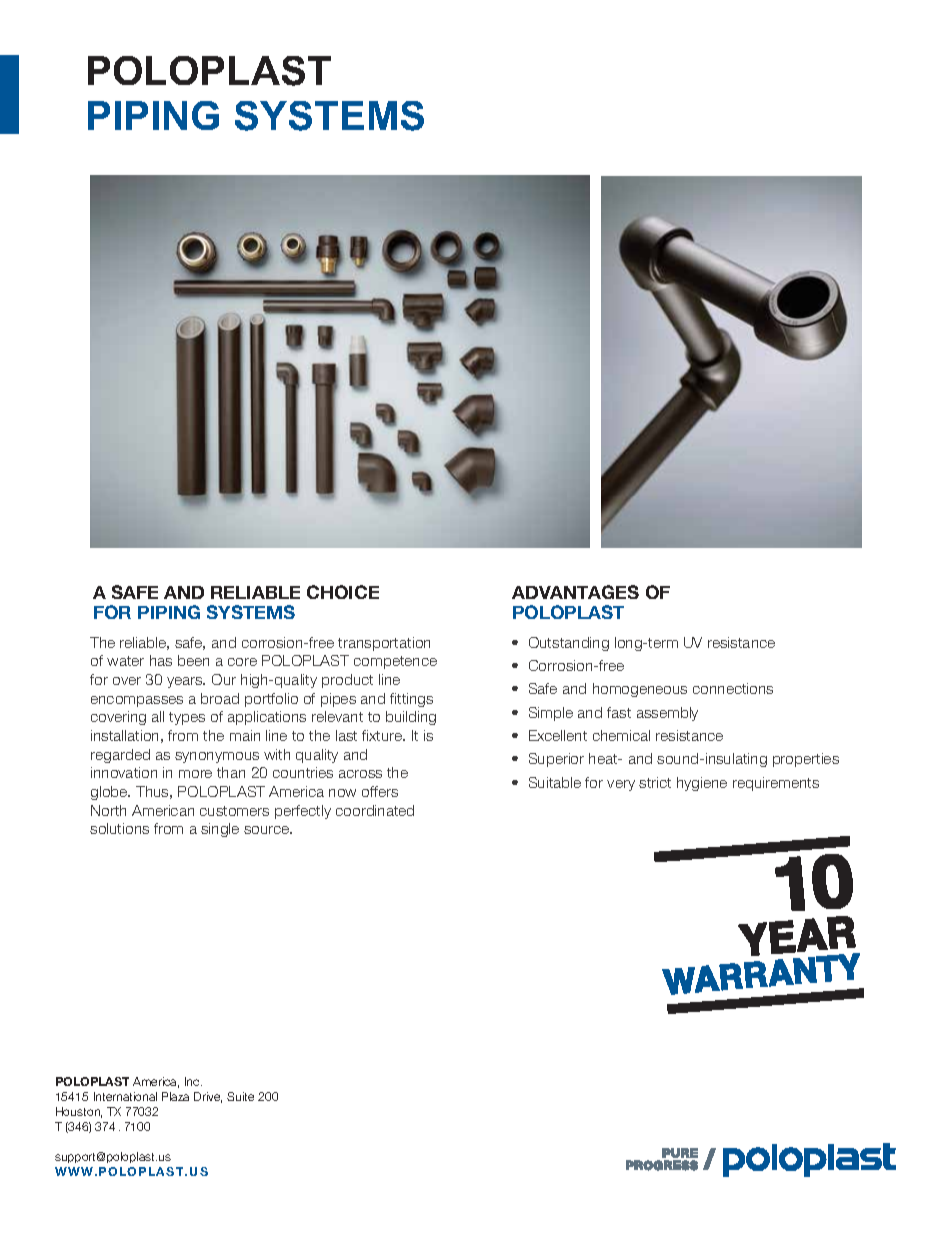 The width and height of the image is (952, 1233). I want to click on coordinated, so click(375, 810).
